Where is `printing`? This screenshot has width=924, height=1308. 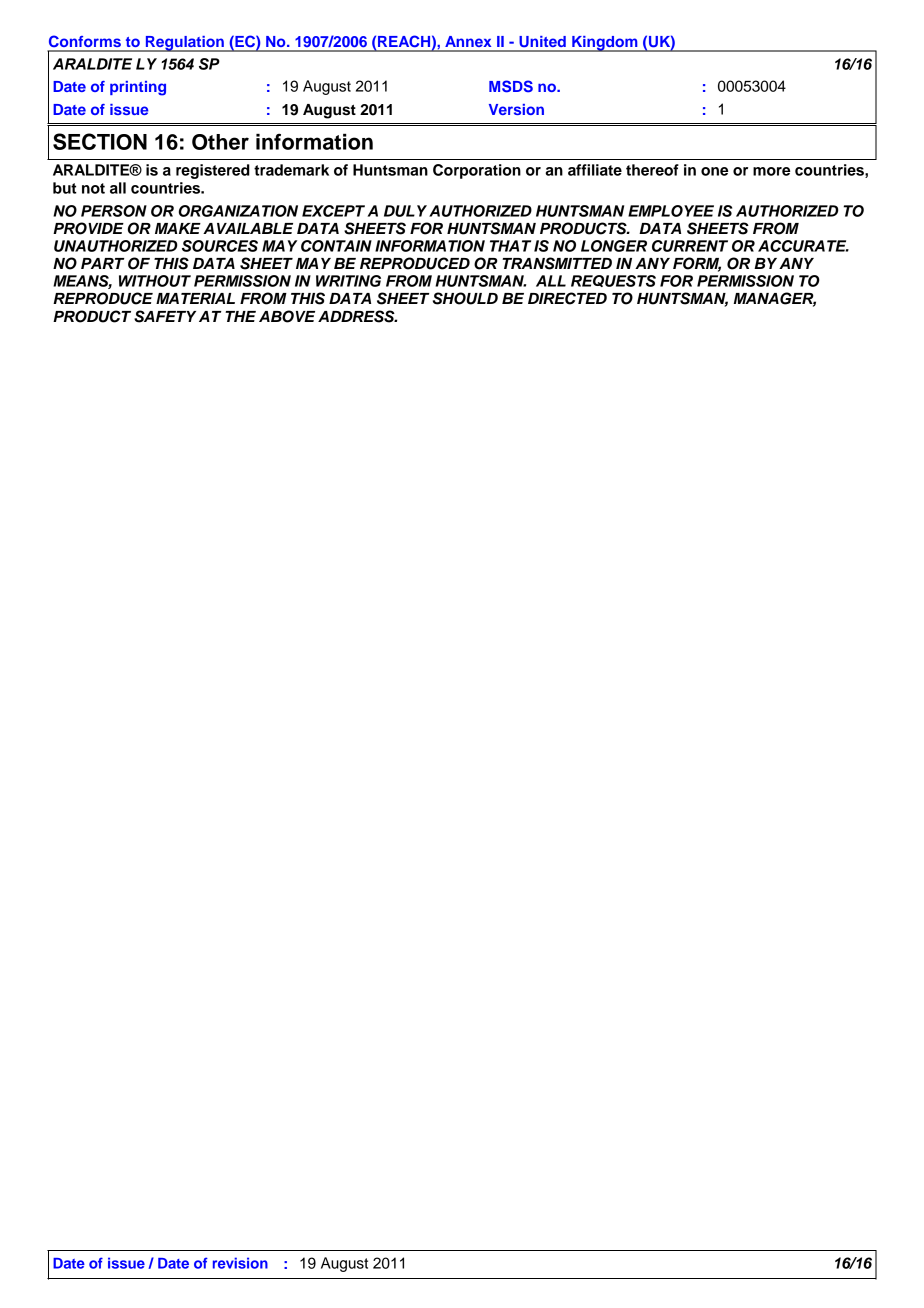
printing is located at coordinates (138, 88).
